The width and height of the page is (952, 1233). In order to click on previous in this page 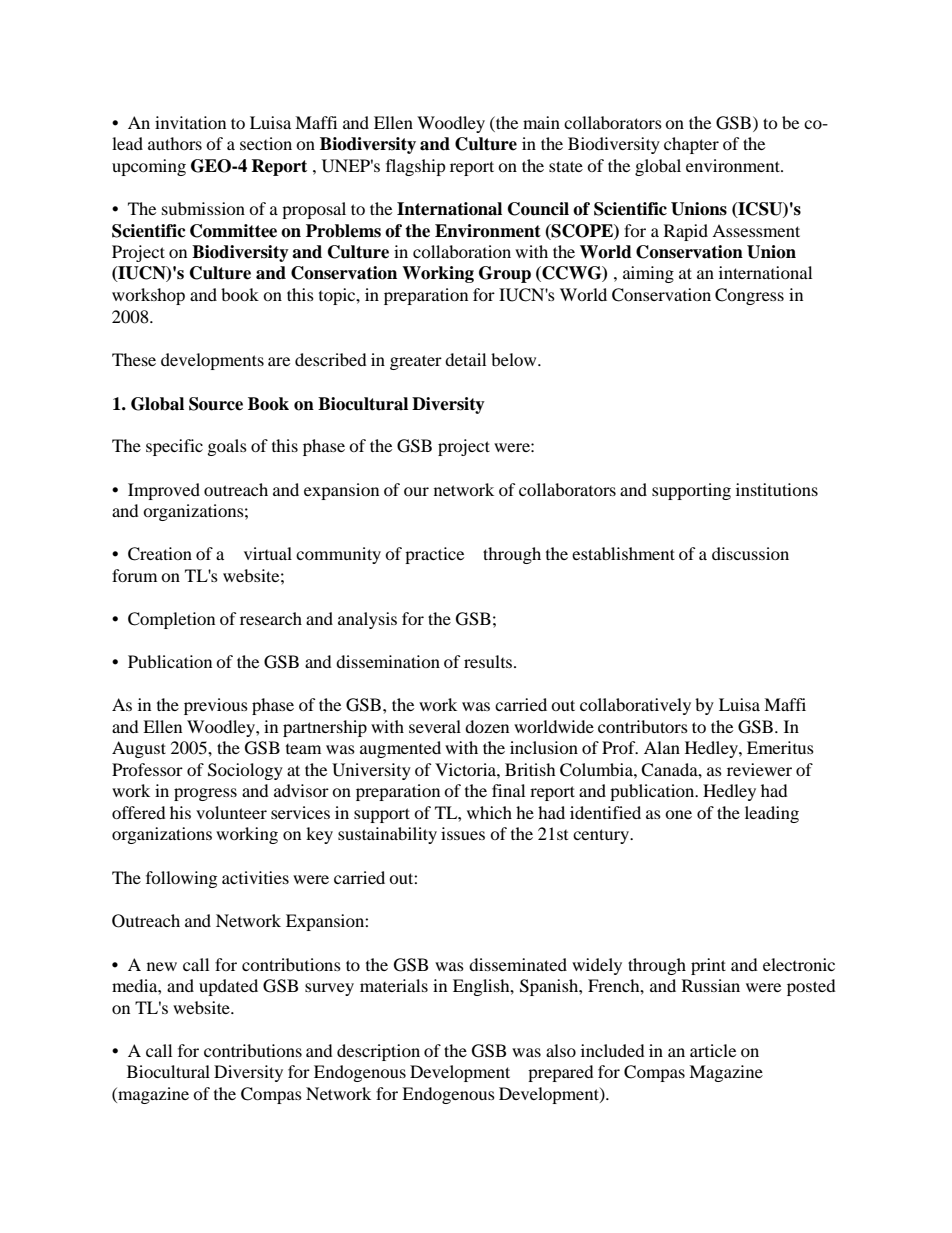, I will do `click(216, 706)`.
